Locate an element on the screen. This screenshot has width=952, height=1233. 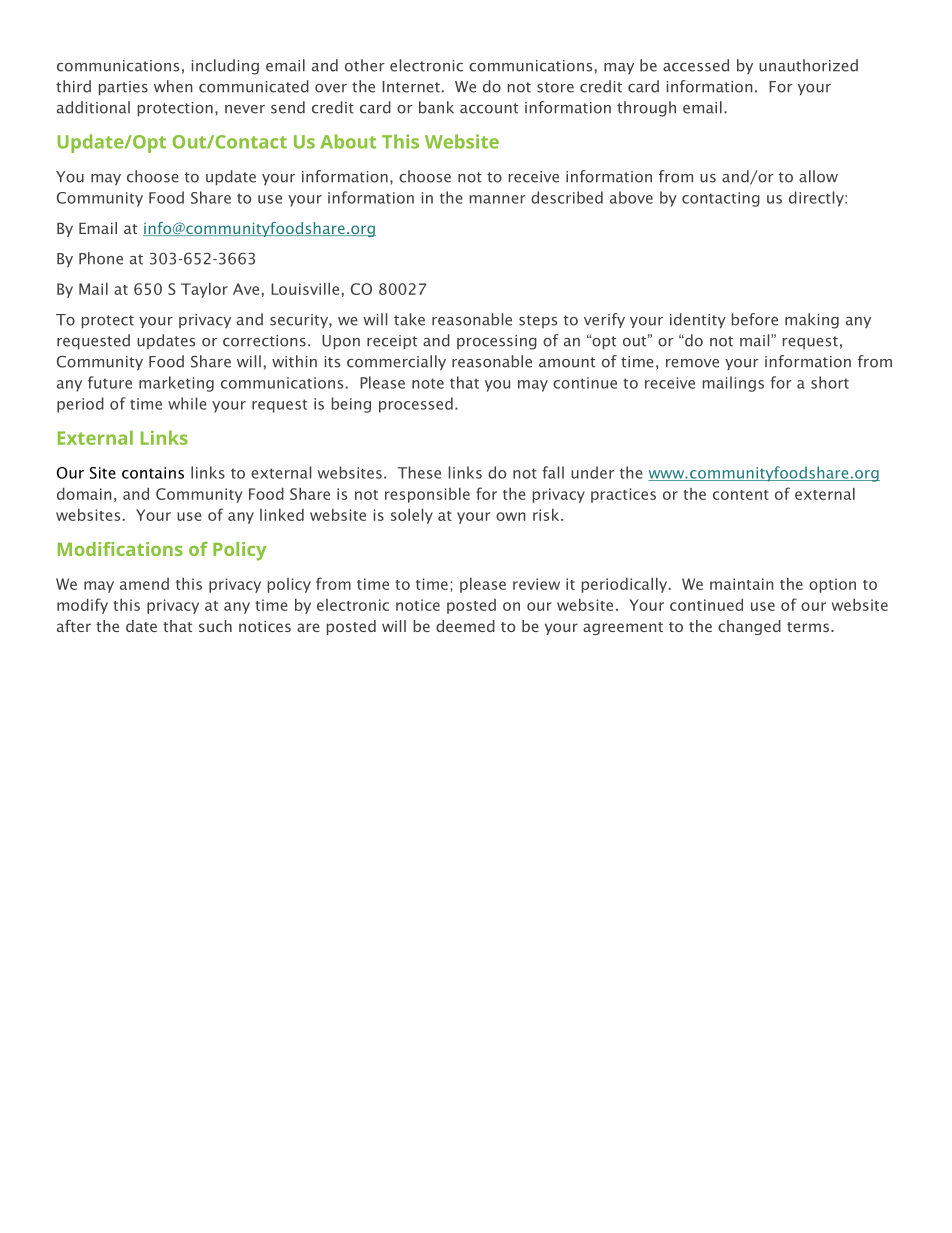
while is located at coordinates (187, 403).
